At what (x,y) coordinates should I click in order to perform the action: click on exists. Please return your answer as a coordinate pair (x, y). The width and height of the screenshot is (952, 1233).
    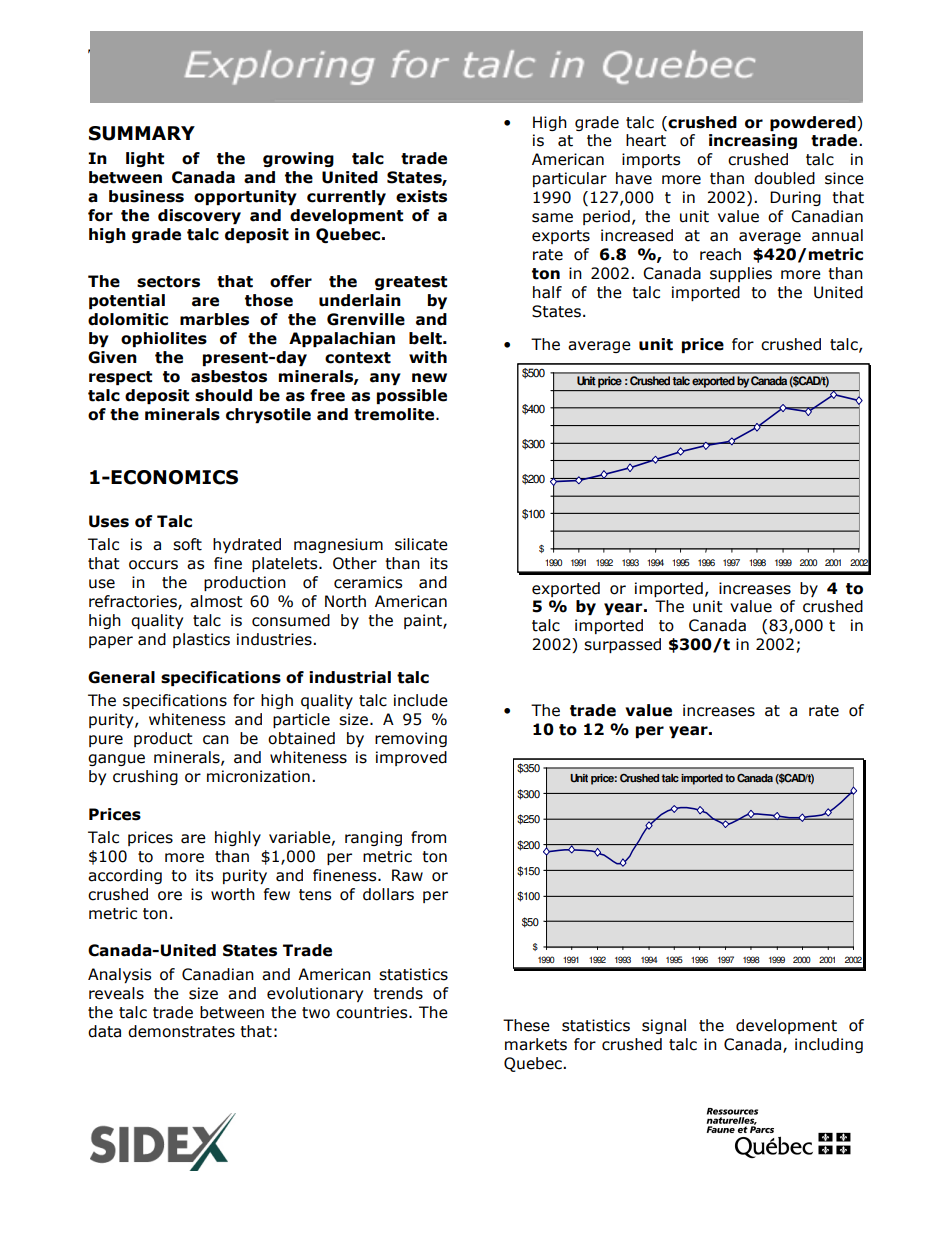
    Looking at the image, I should click on (421, 196).
